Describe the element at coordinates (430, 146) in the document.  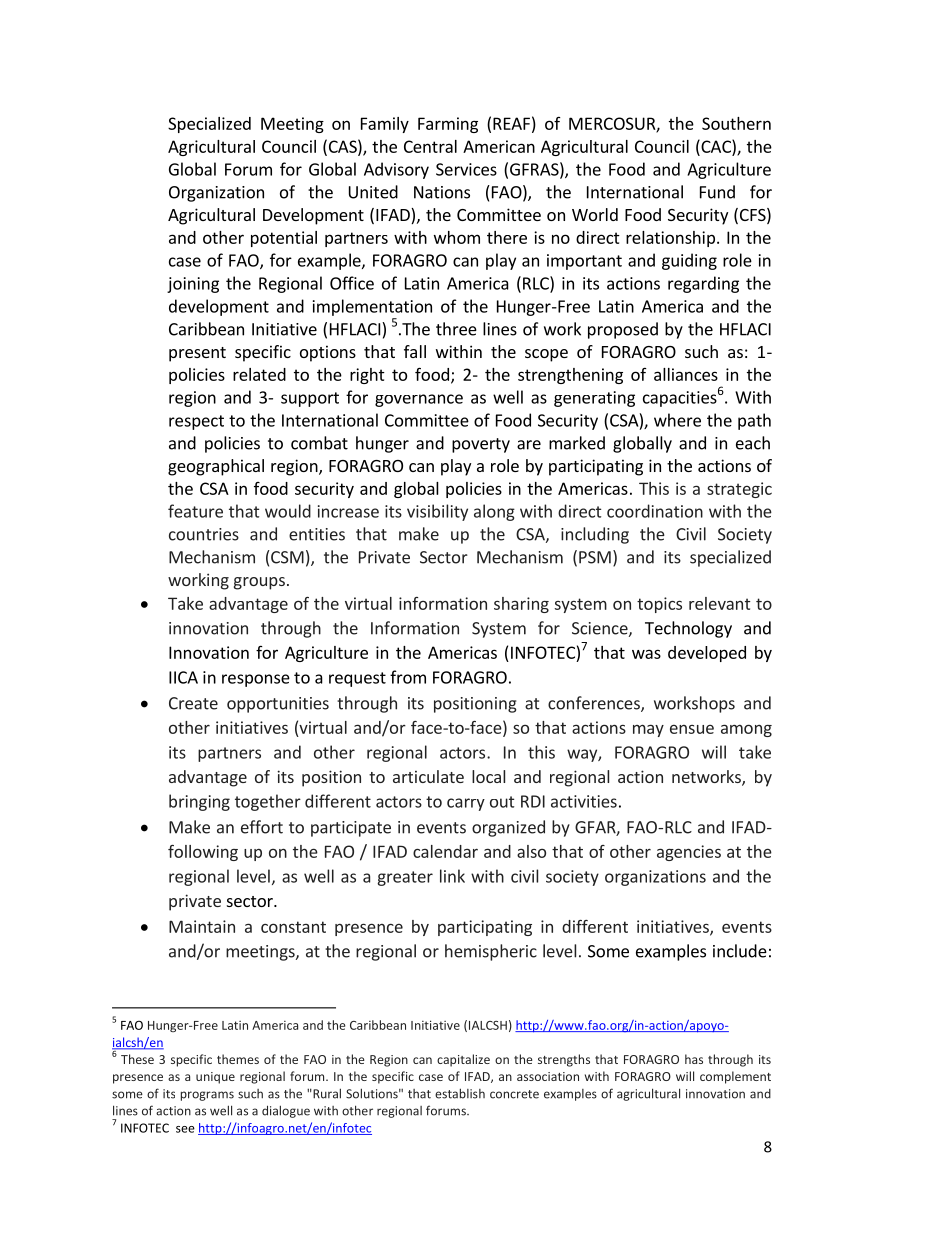
I see `Central` at that location.
